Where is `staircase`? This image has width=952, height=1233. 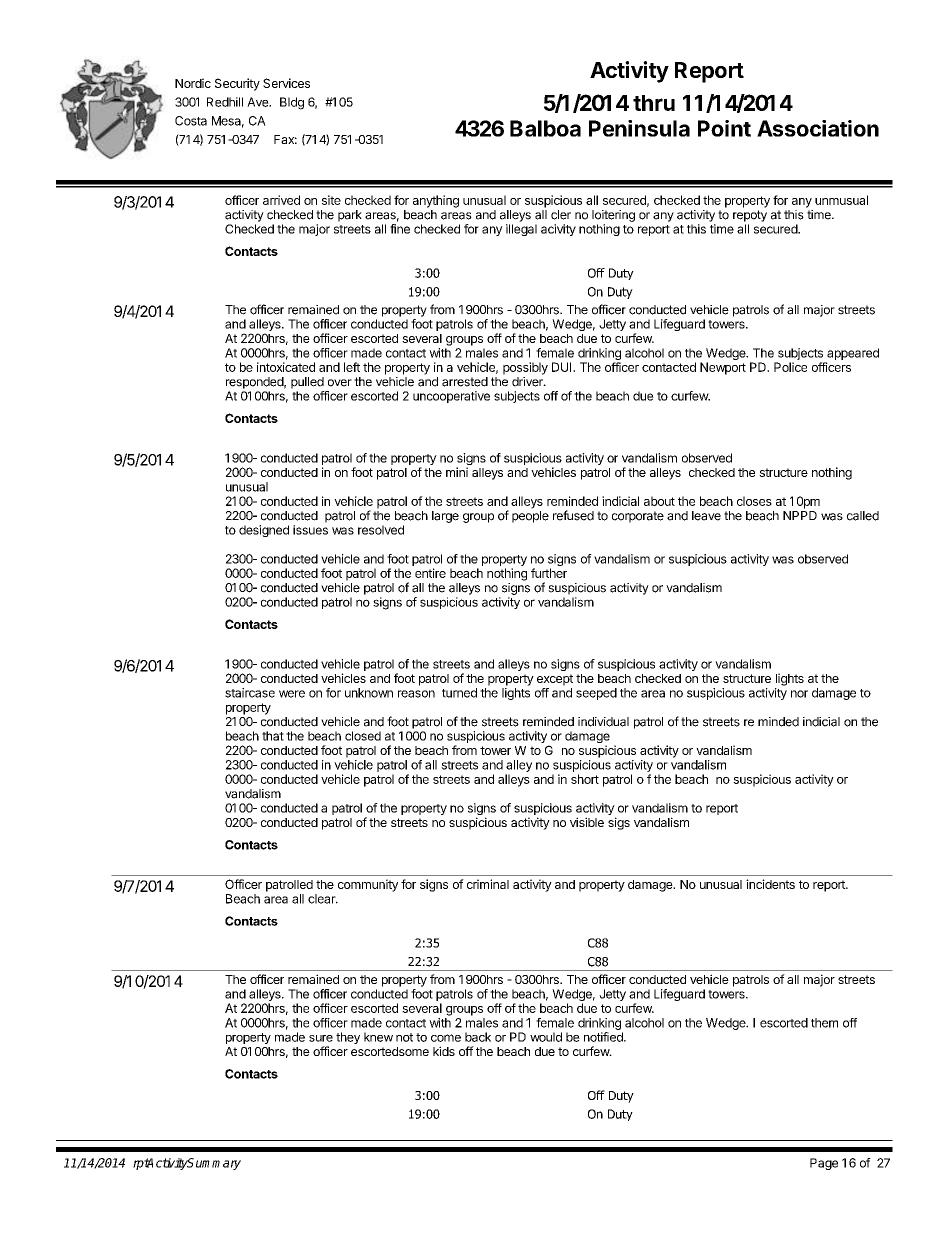 staircase is located at coordinates (250, 693).
